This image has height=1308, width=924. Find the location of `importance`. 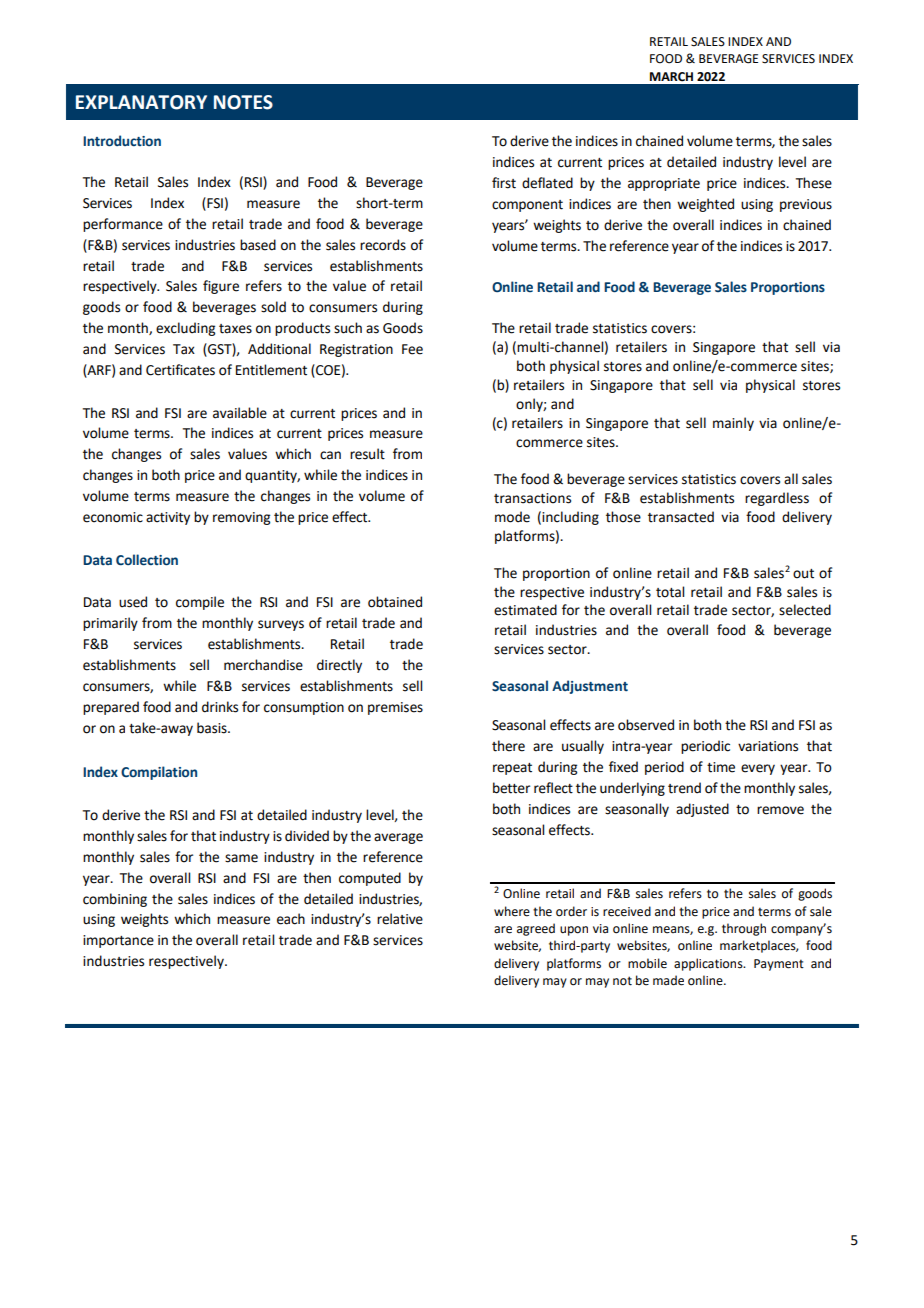

importance is located at coordinates (118, 941).
